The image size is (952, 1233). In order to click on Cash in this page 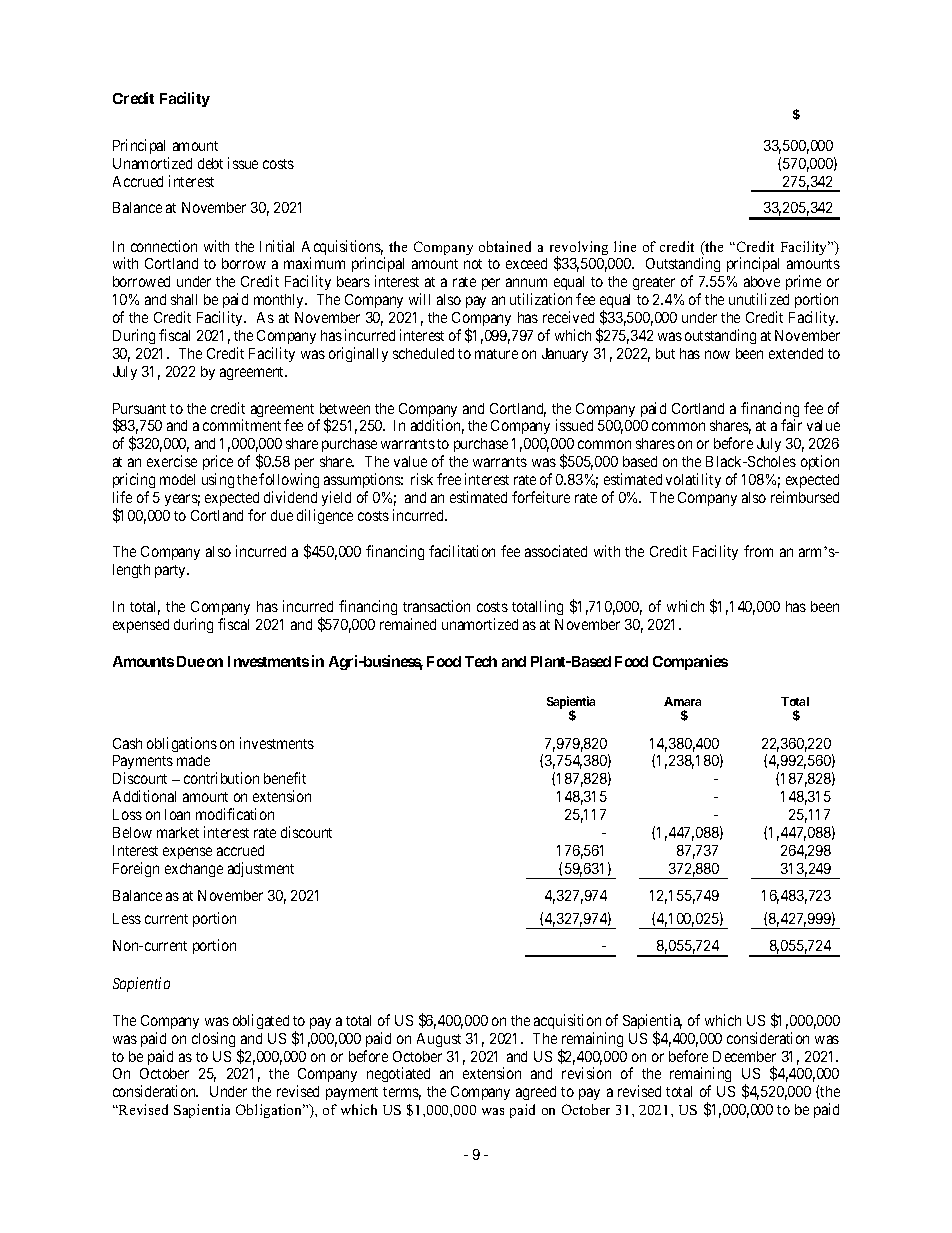, I will do `click(127, 743)`.
